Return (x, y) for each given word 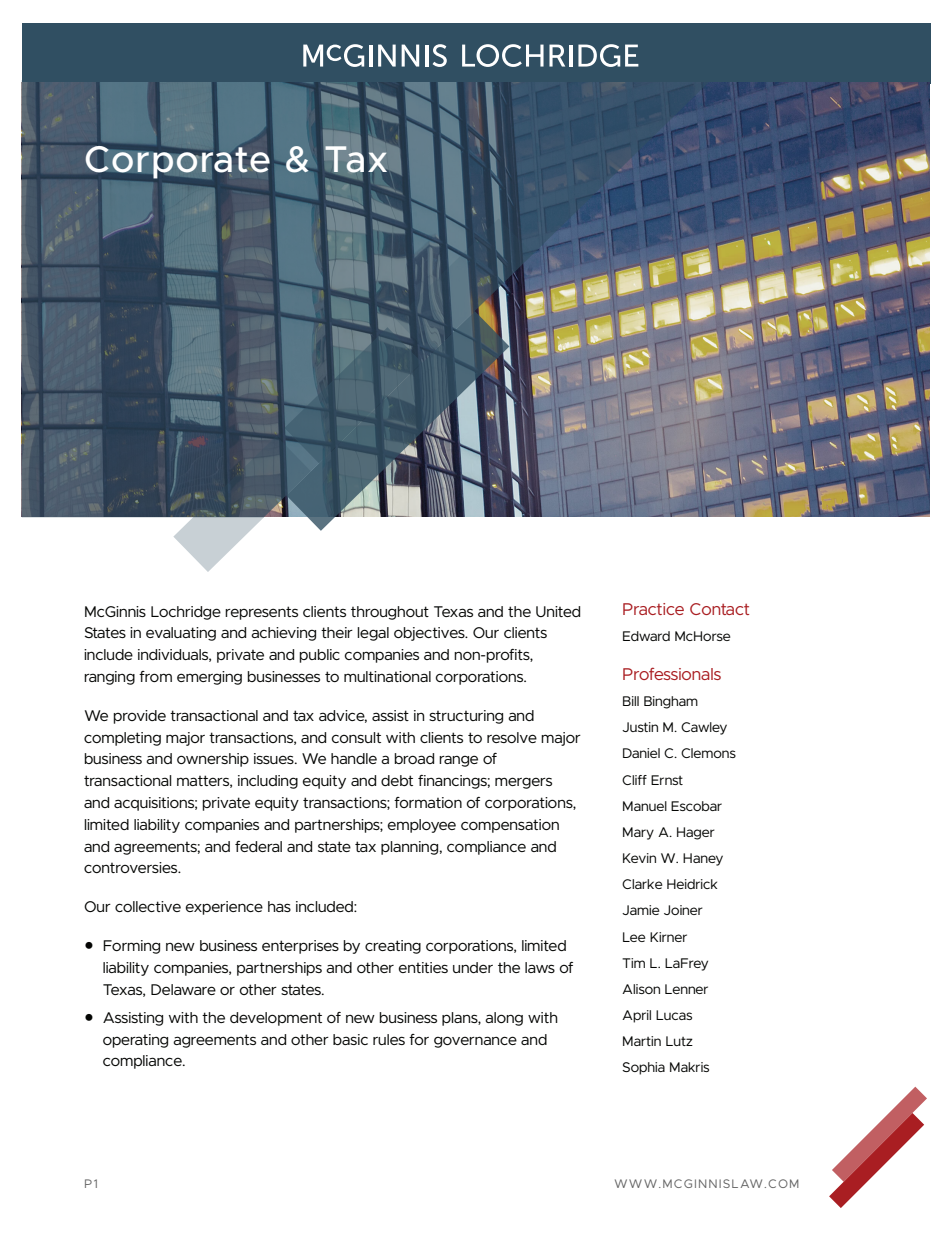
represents (261, 613)
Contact (719, 609)
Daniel (641, 753)
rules (389, 1039)
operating (135, 1041)
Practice (653, 609)
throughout (390, 613)
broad (414, 758)
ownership (213, 760)
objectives (430, 634)
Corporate (177, 162)
